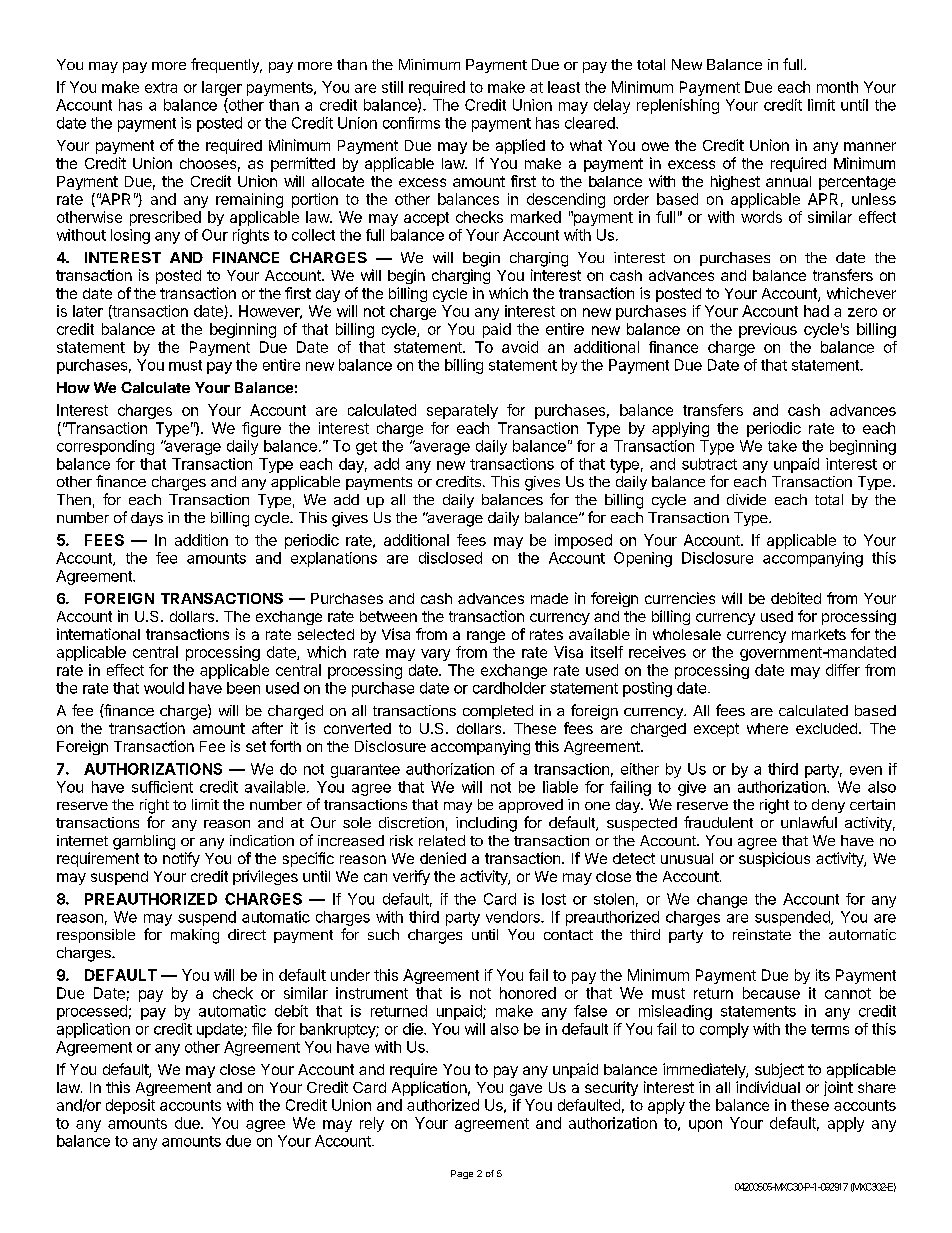 Image resolution: width=952 pixels, height=1233 pixels. Describe the element at coordinates (181, 859) in the document. I see `notify` at that location.
